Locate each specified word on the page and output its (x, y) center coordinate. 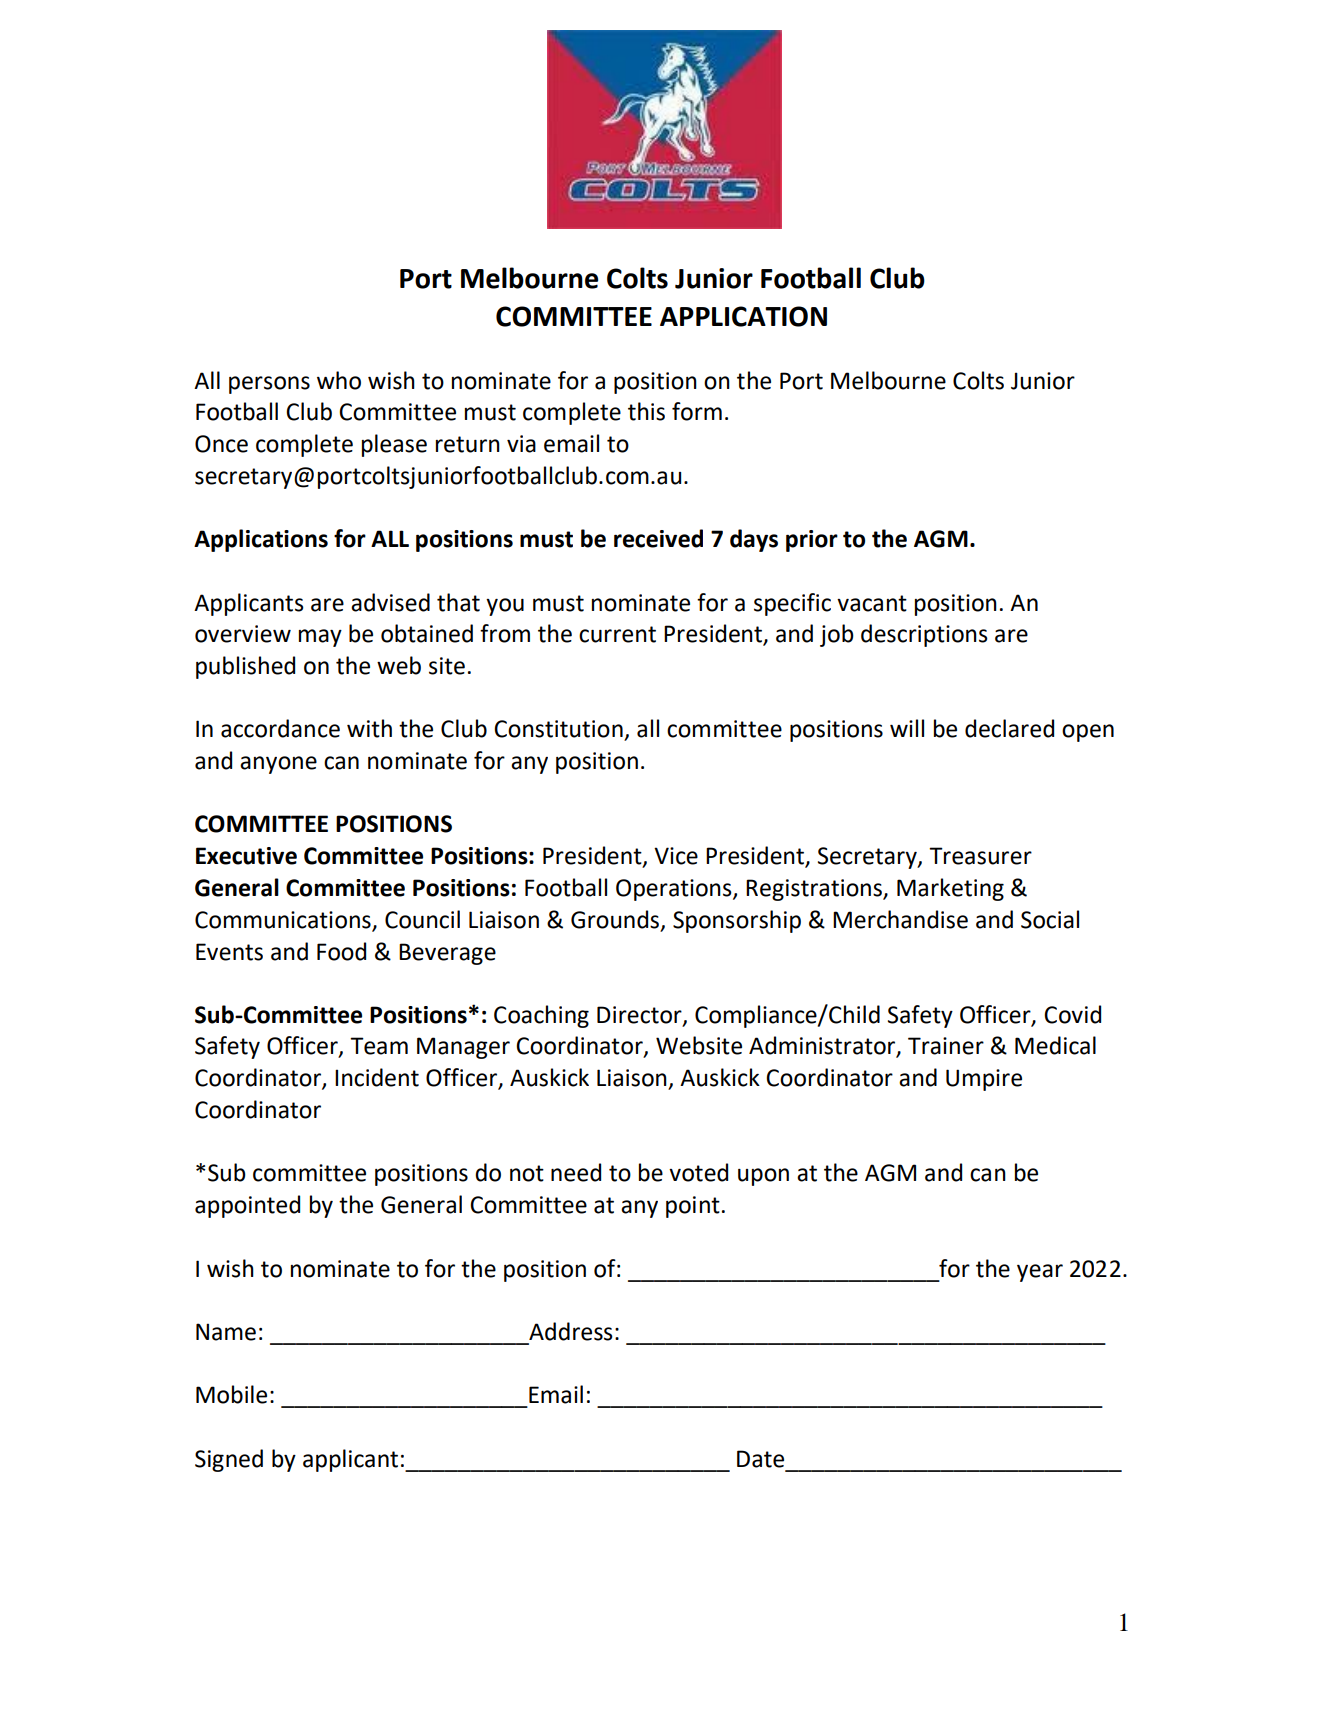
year (1040, 1273)
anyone (278, 765)
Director (640, 1016)
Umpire (984, 1080)
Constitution (558, 729)
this (646, 411)
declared (1009, 728)
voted (698, 1172)
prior (812, 541)
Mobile (231, 1394)
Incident (377, 1077)
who (339, 380)
